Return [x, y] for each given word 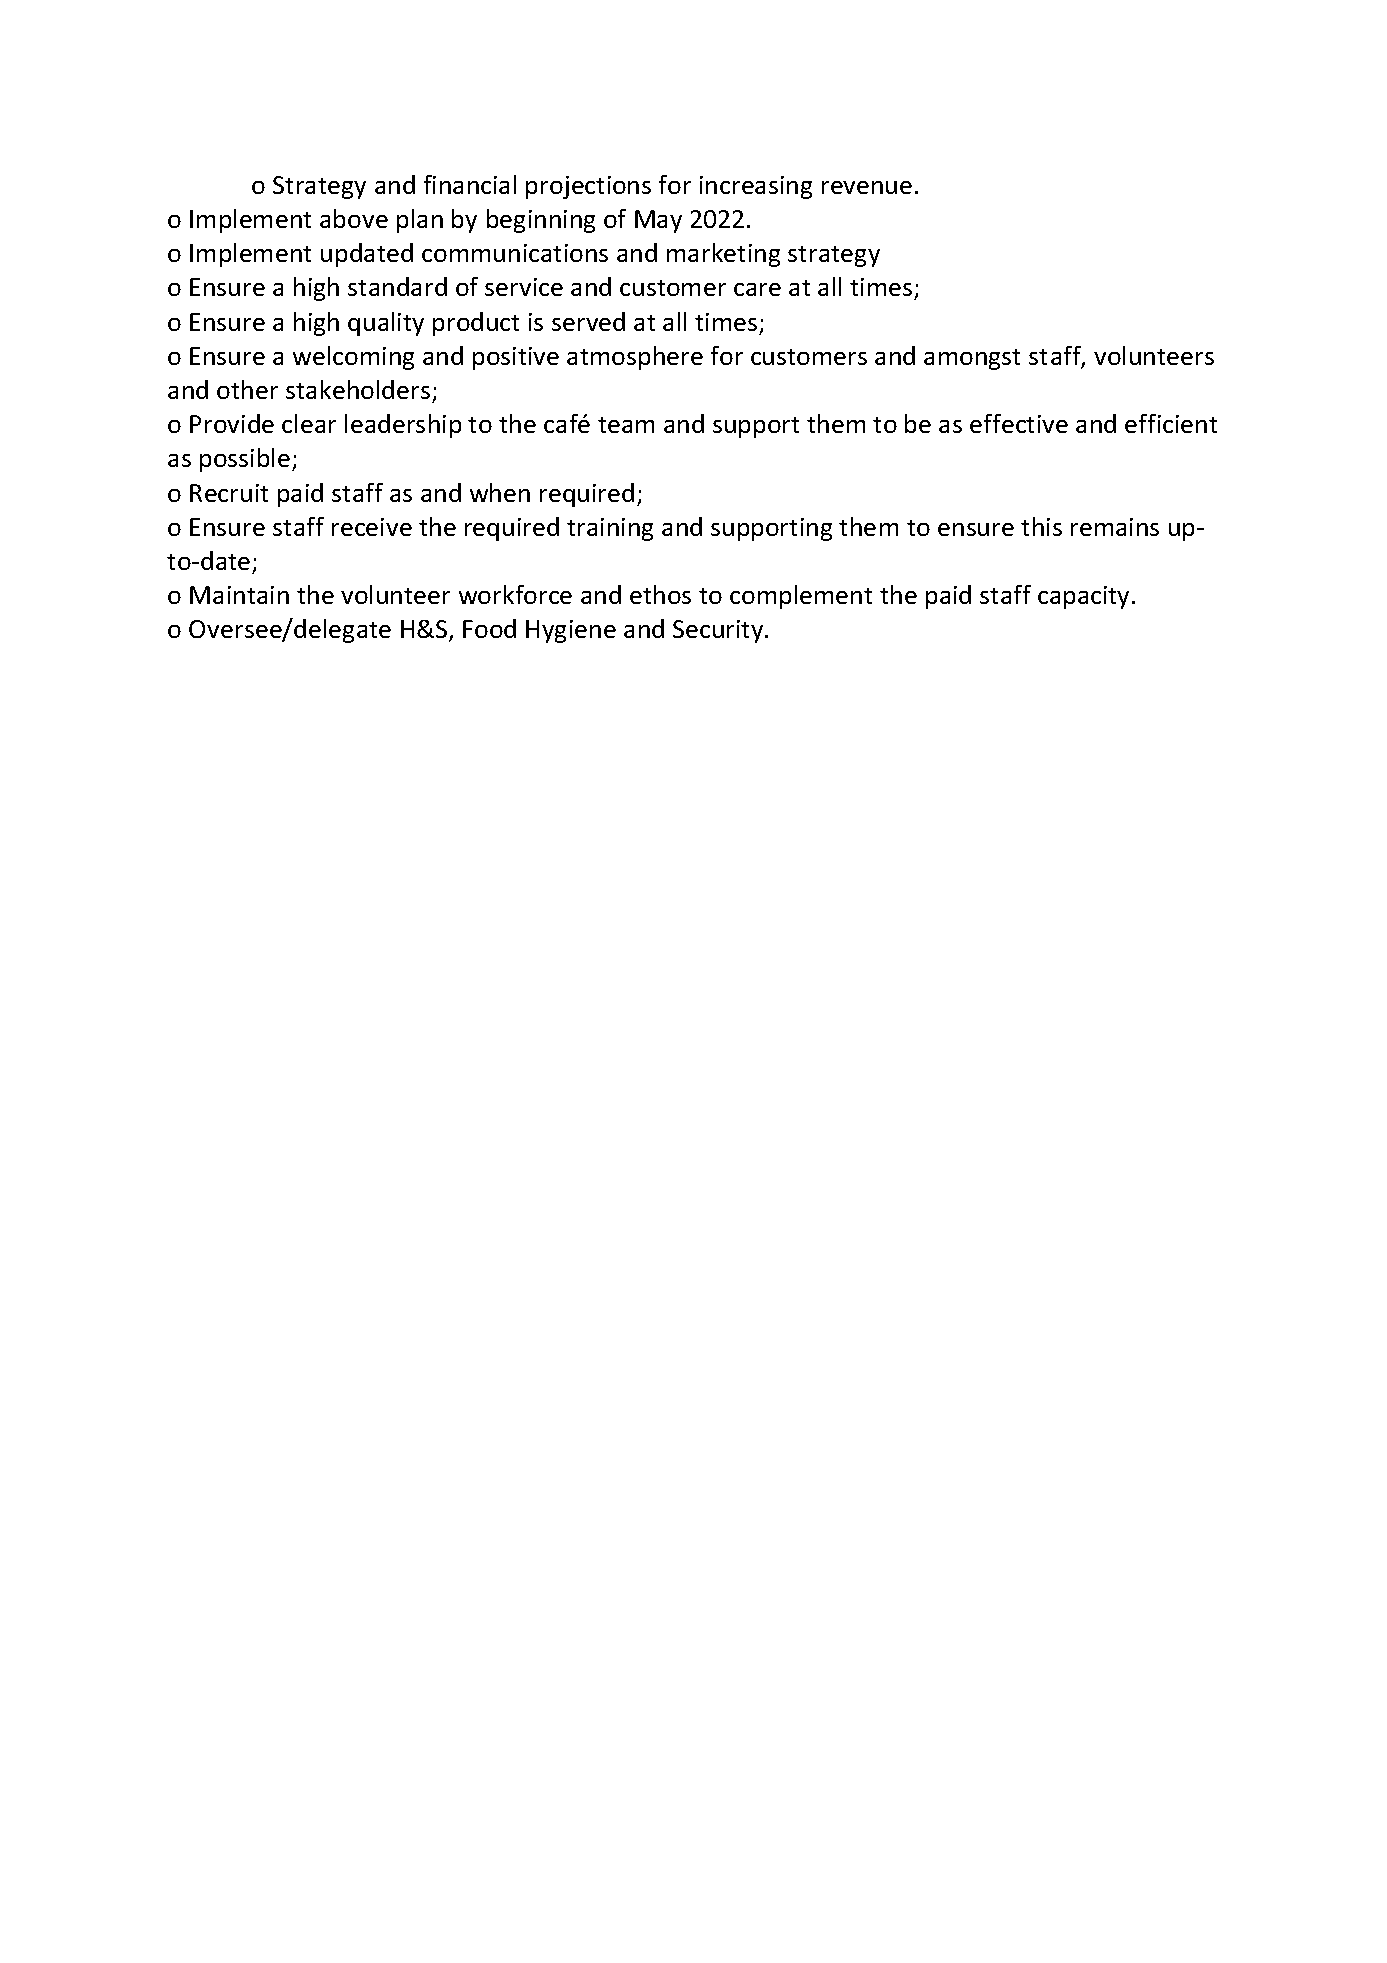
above [354, 218]
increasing [756, 187]
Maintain [239, 595]
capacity [1085, 597]
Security [719, 631]
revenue [867, 187]
